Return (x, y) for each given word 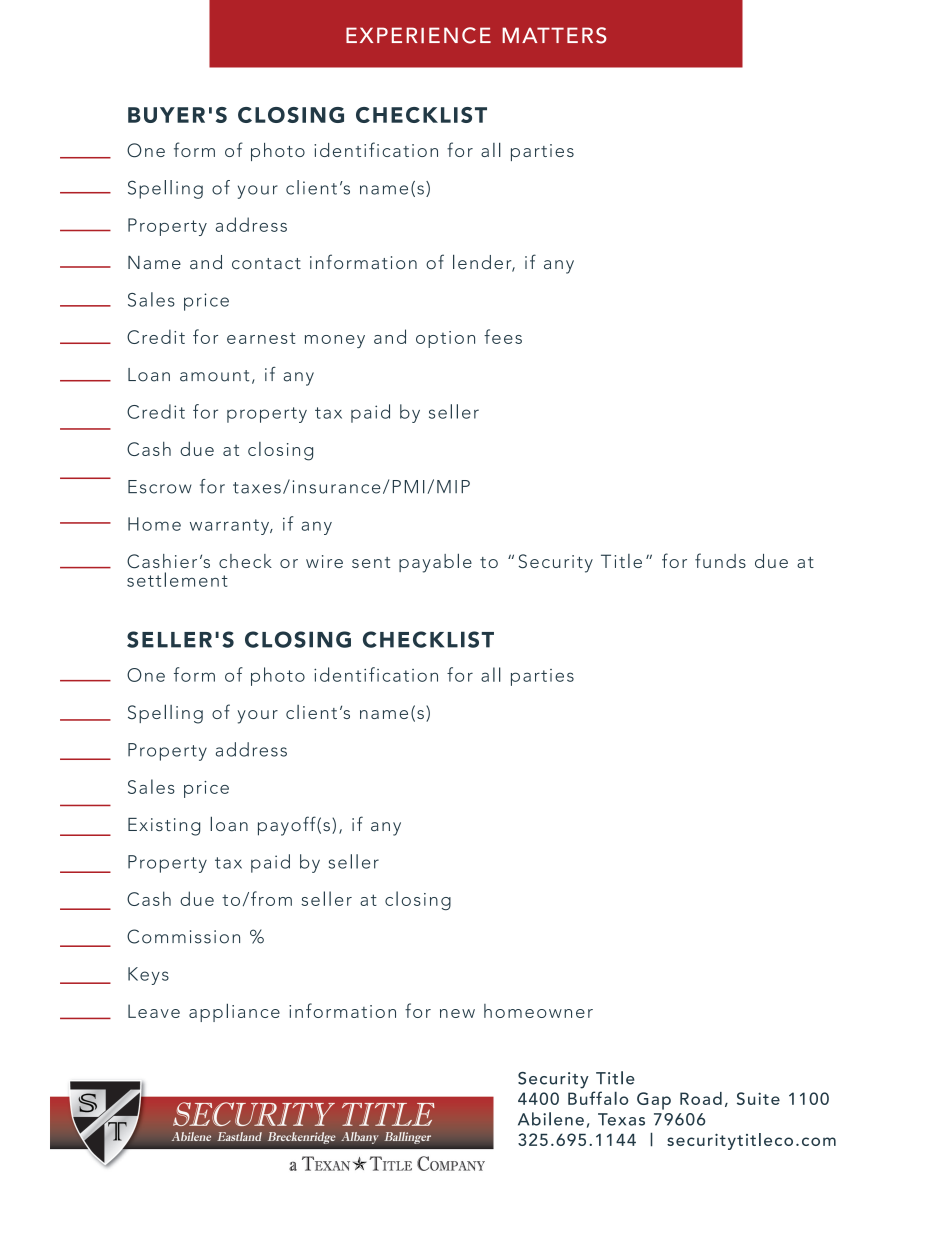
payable (435, 563)
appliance (234, 1012)
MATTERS (554, 35)
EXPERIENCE (418, 35)
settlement (177, 579)
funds (720, 560)
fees (503, 336)
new (457, 1013)
